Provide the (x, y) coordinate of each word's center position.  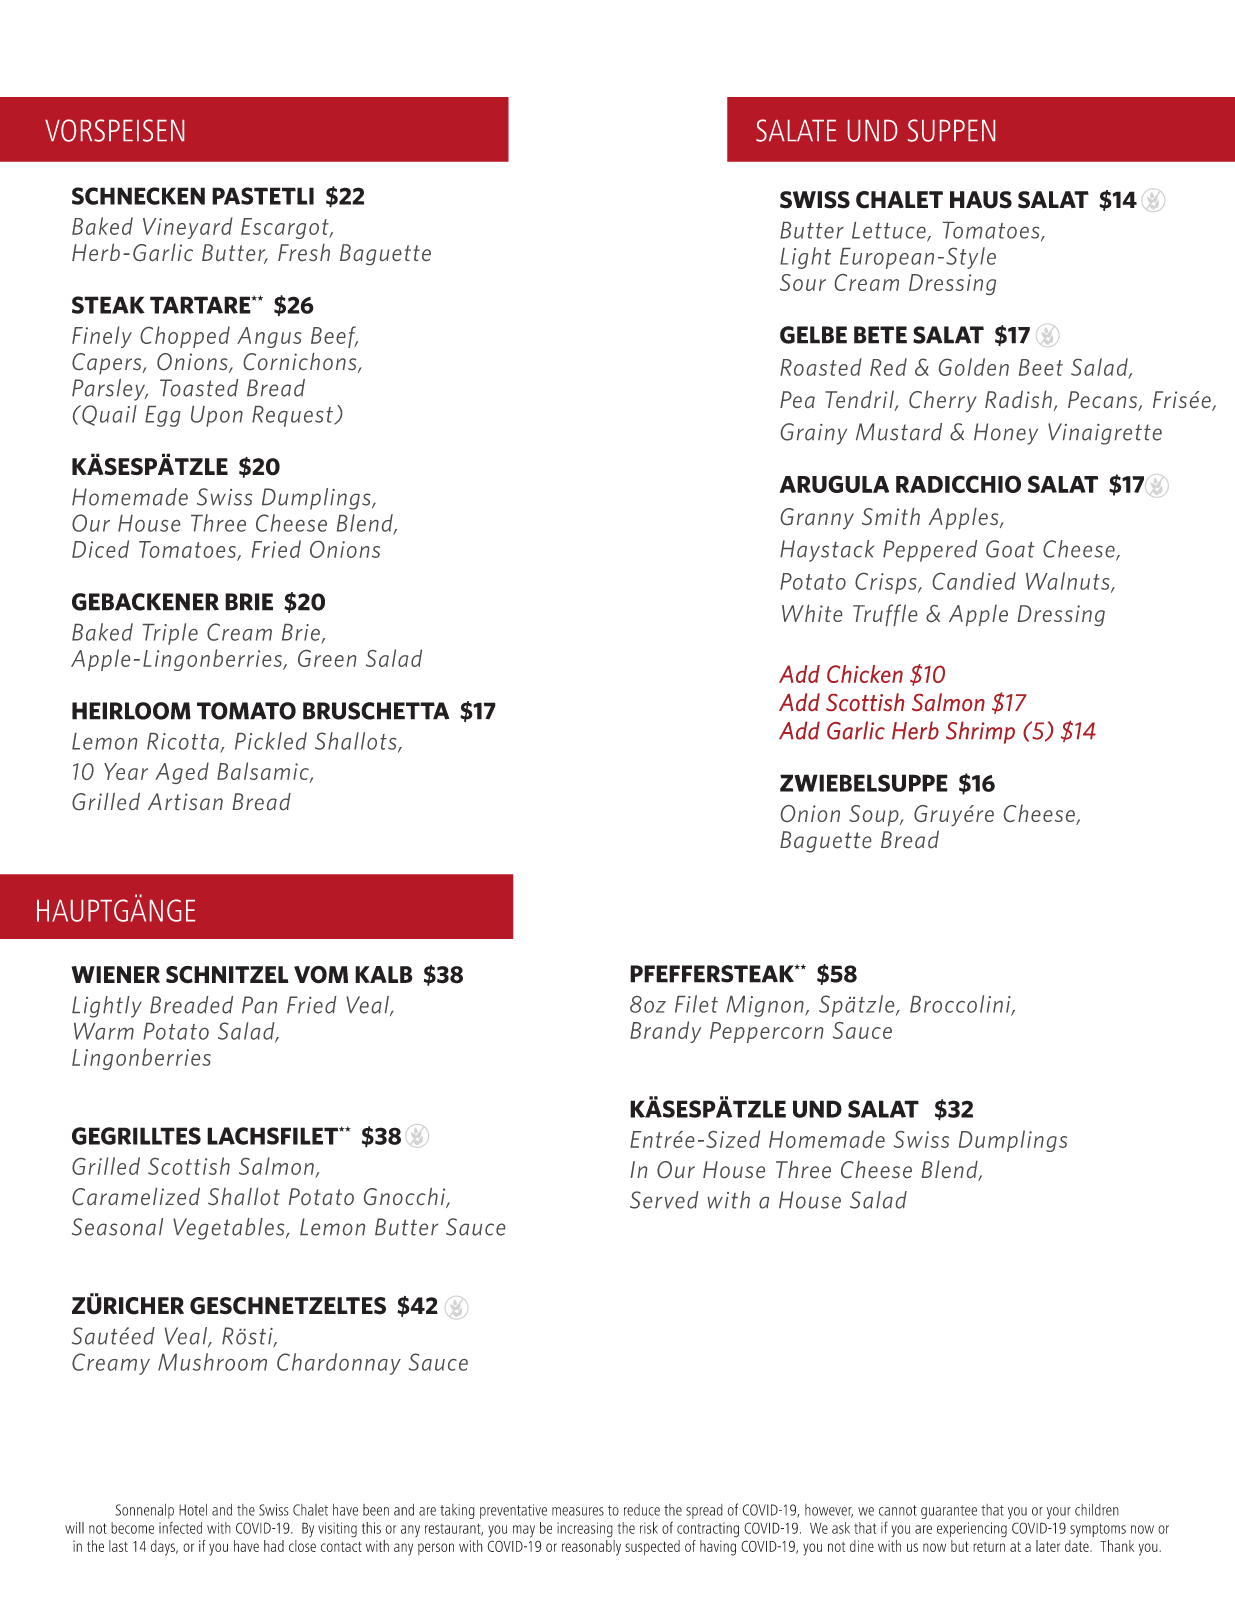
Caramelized (136, 1196)
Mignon (766, 1006)
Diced (100, 549)
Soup (875, 815)
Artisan (185, 801)
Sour (803, 282)
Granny (817, 518)
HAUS (981, 200)
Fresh (304, 252)
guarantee (949, 1512)
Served (664, 1200)
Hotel (193, 1510)
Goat (1010, 549)
